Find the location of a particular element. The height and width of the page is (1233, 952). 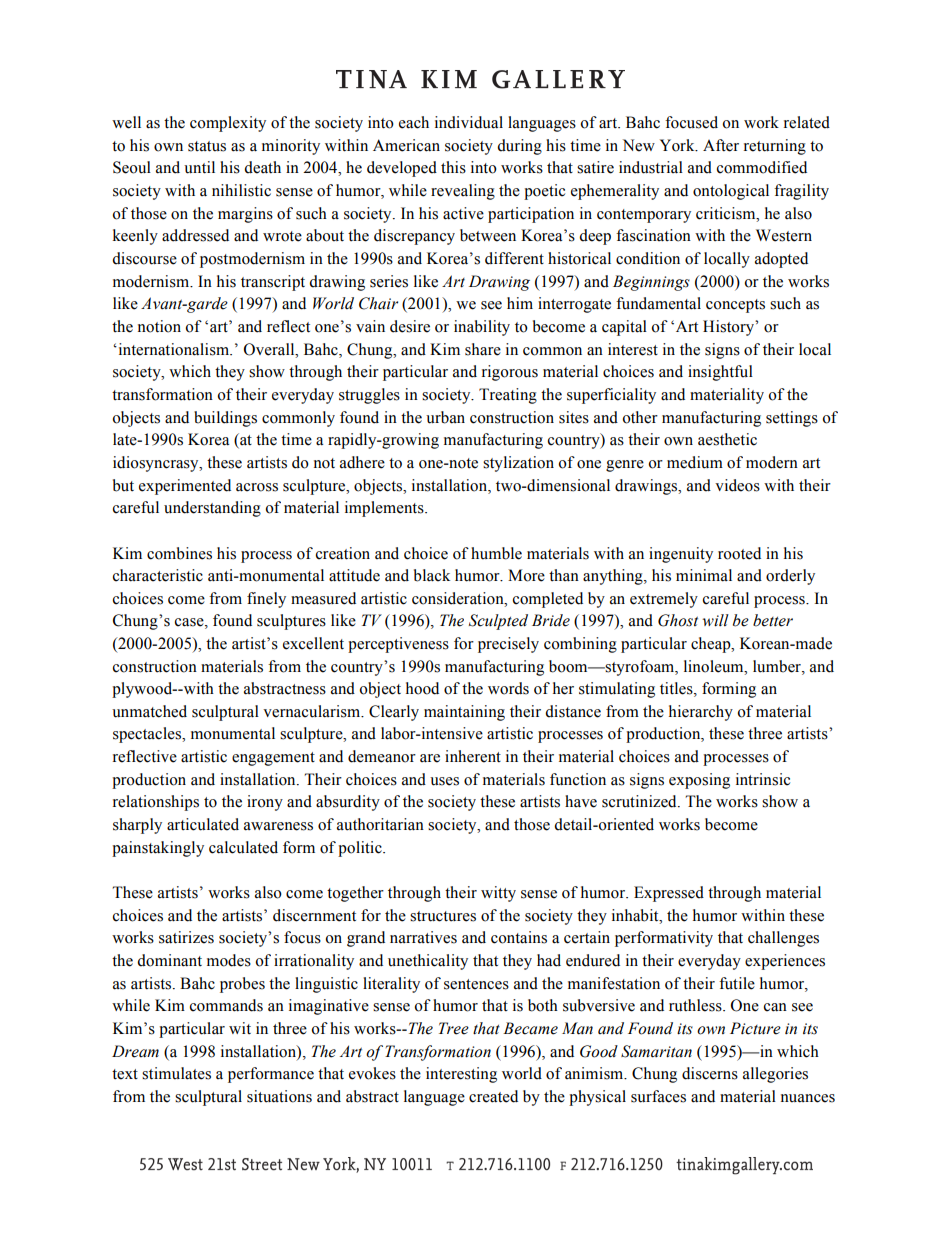

After is located at coordinates (721, 145).
